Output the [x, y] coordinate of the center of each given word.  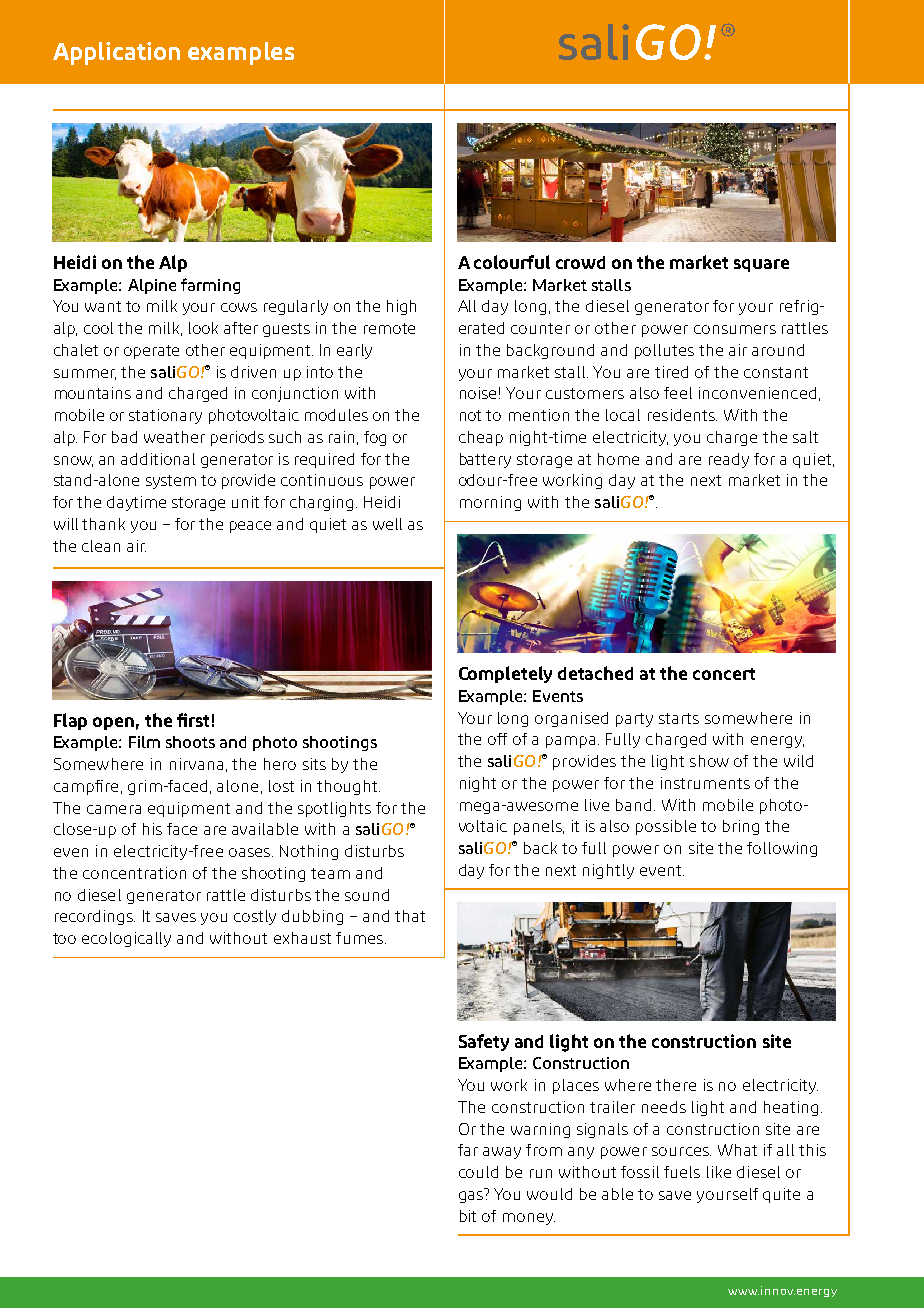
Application [116, 53]
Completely [505, 674]
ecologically [126, 939]
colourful [512, 262]
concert [724, 674]
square [761, 265]
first [193, 720]
